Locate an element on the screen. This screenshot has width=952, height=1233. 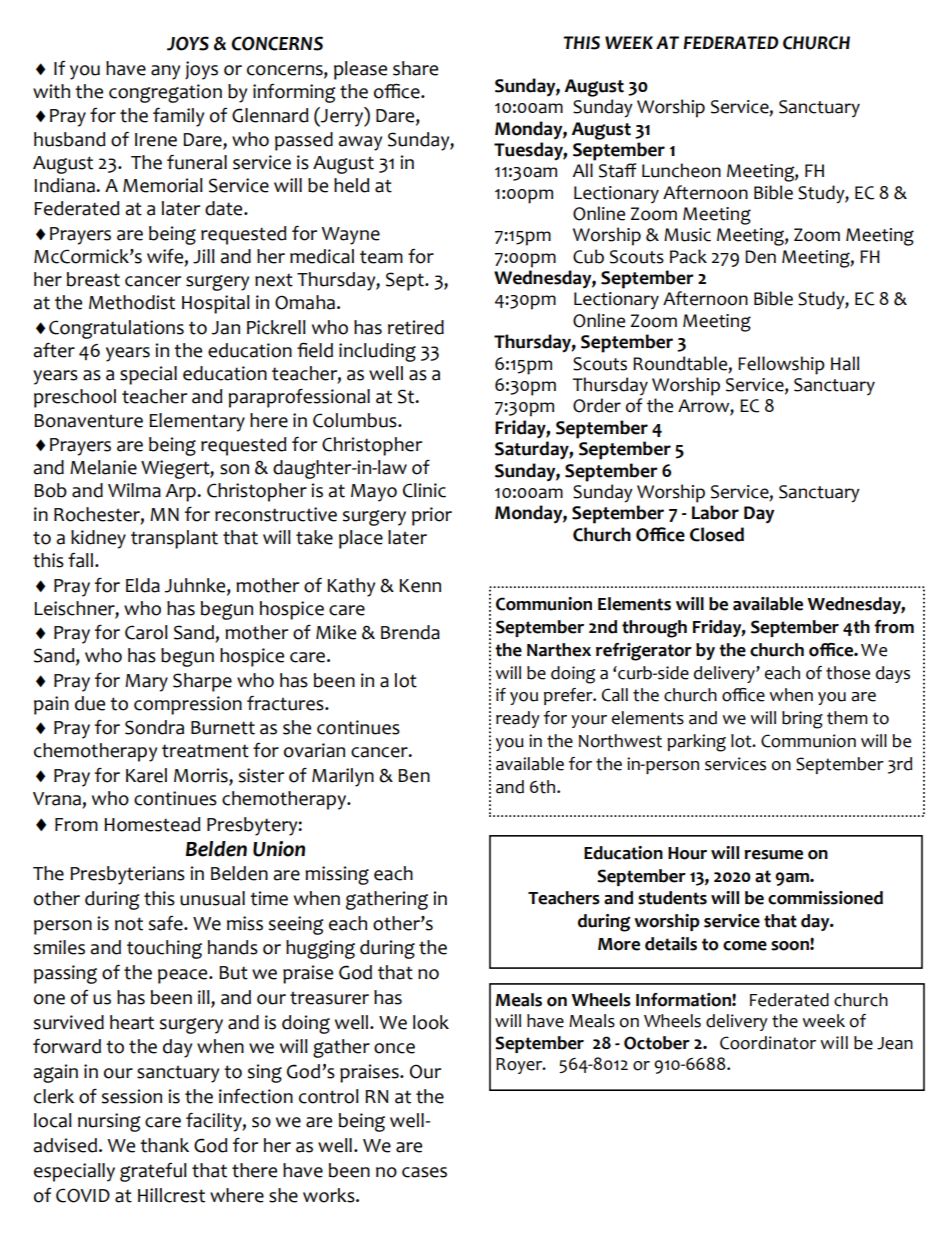
grateful is located at coordinates (153, 1172).
